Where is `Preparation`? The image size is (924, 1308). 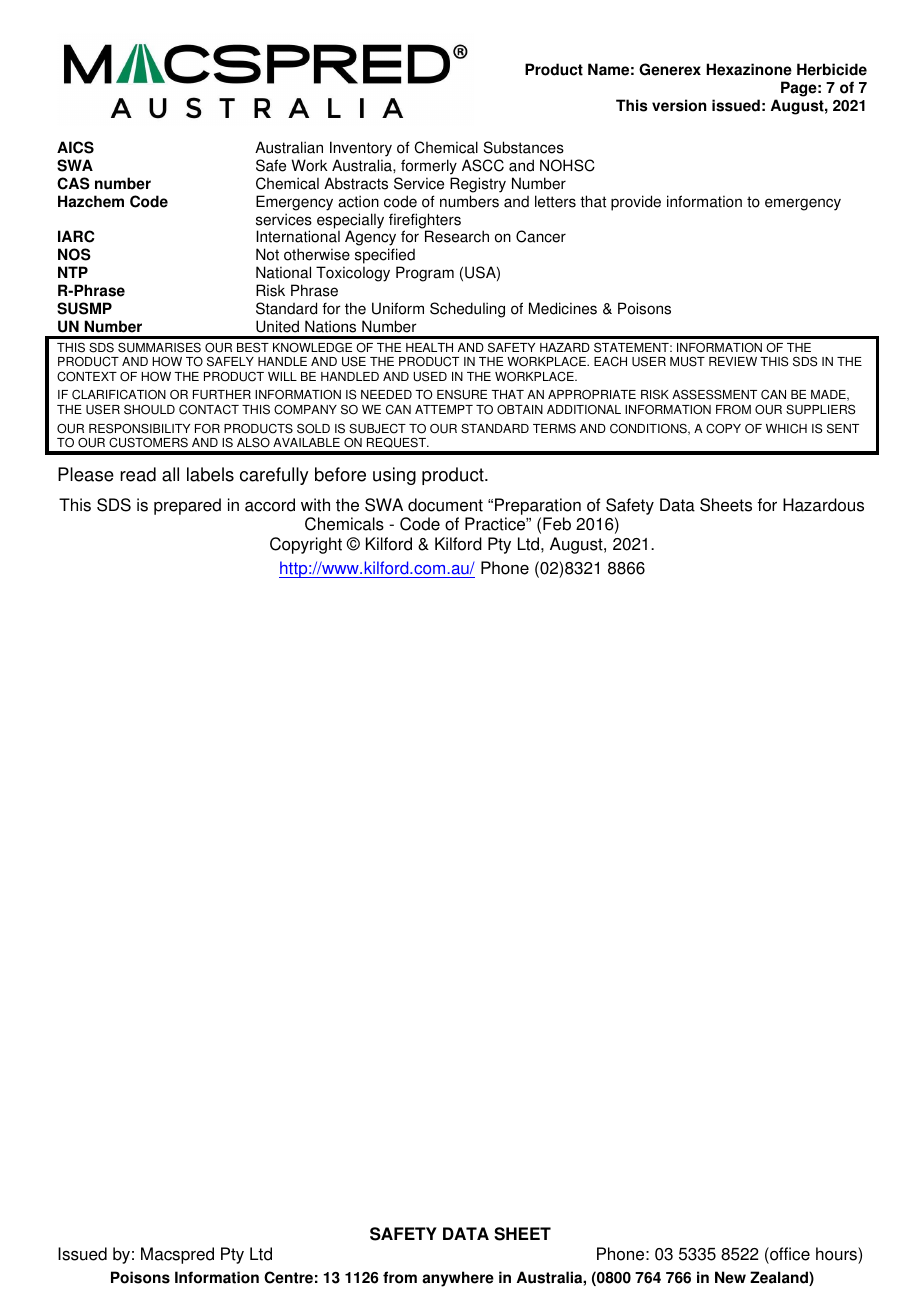
Preparation is located at coordinates (538, 506).
